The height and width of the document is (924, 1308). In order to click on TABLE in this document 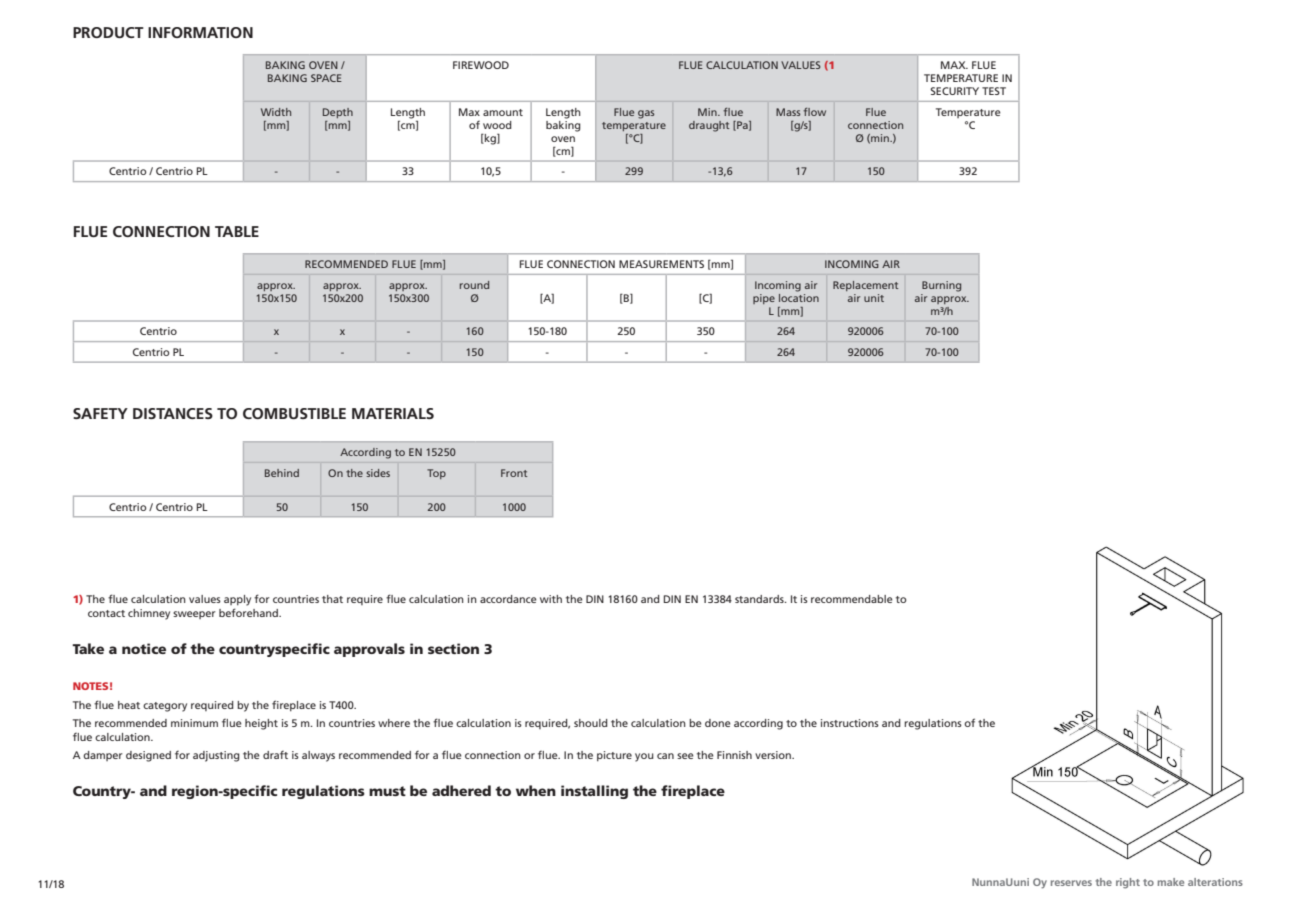, I will do `click(237, 231)`.
